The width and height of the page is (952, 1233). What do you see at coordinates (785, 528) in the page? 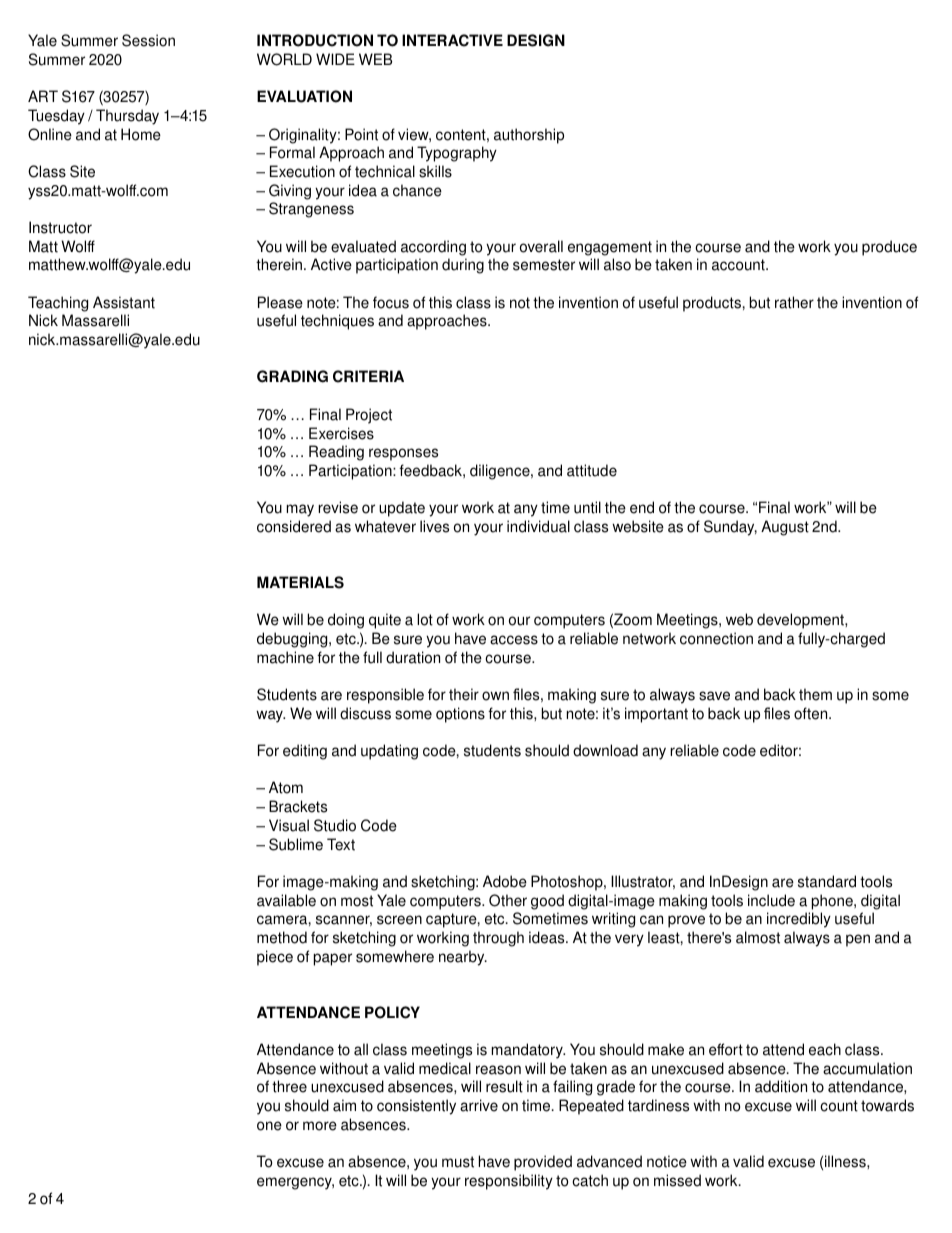
I see `August` at bounding box center [785, 528].
